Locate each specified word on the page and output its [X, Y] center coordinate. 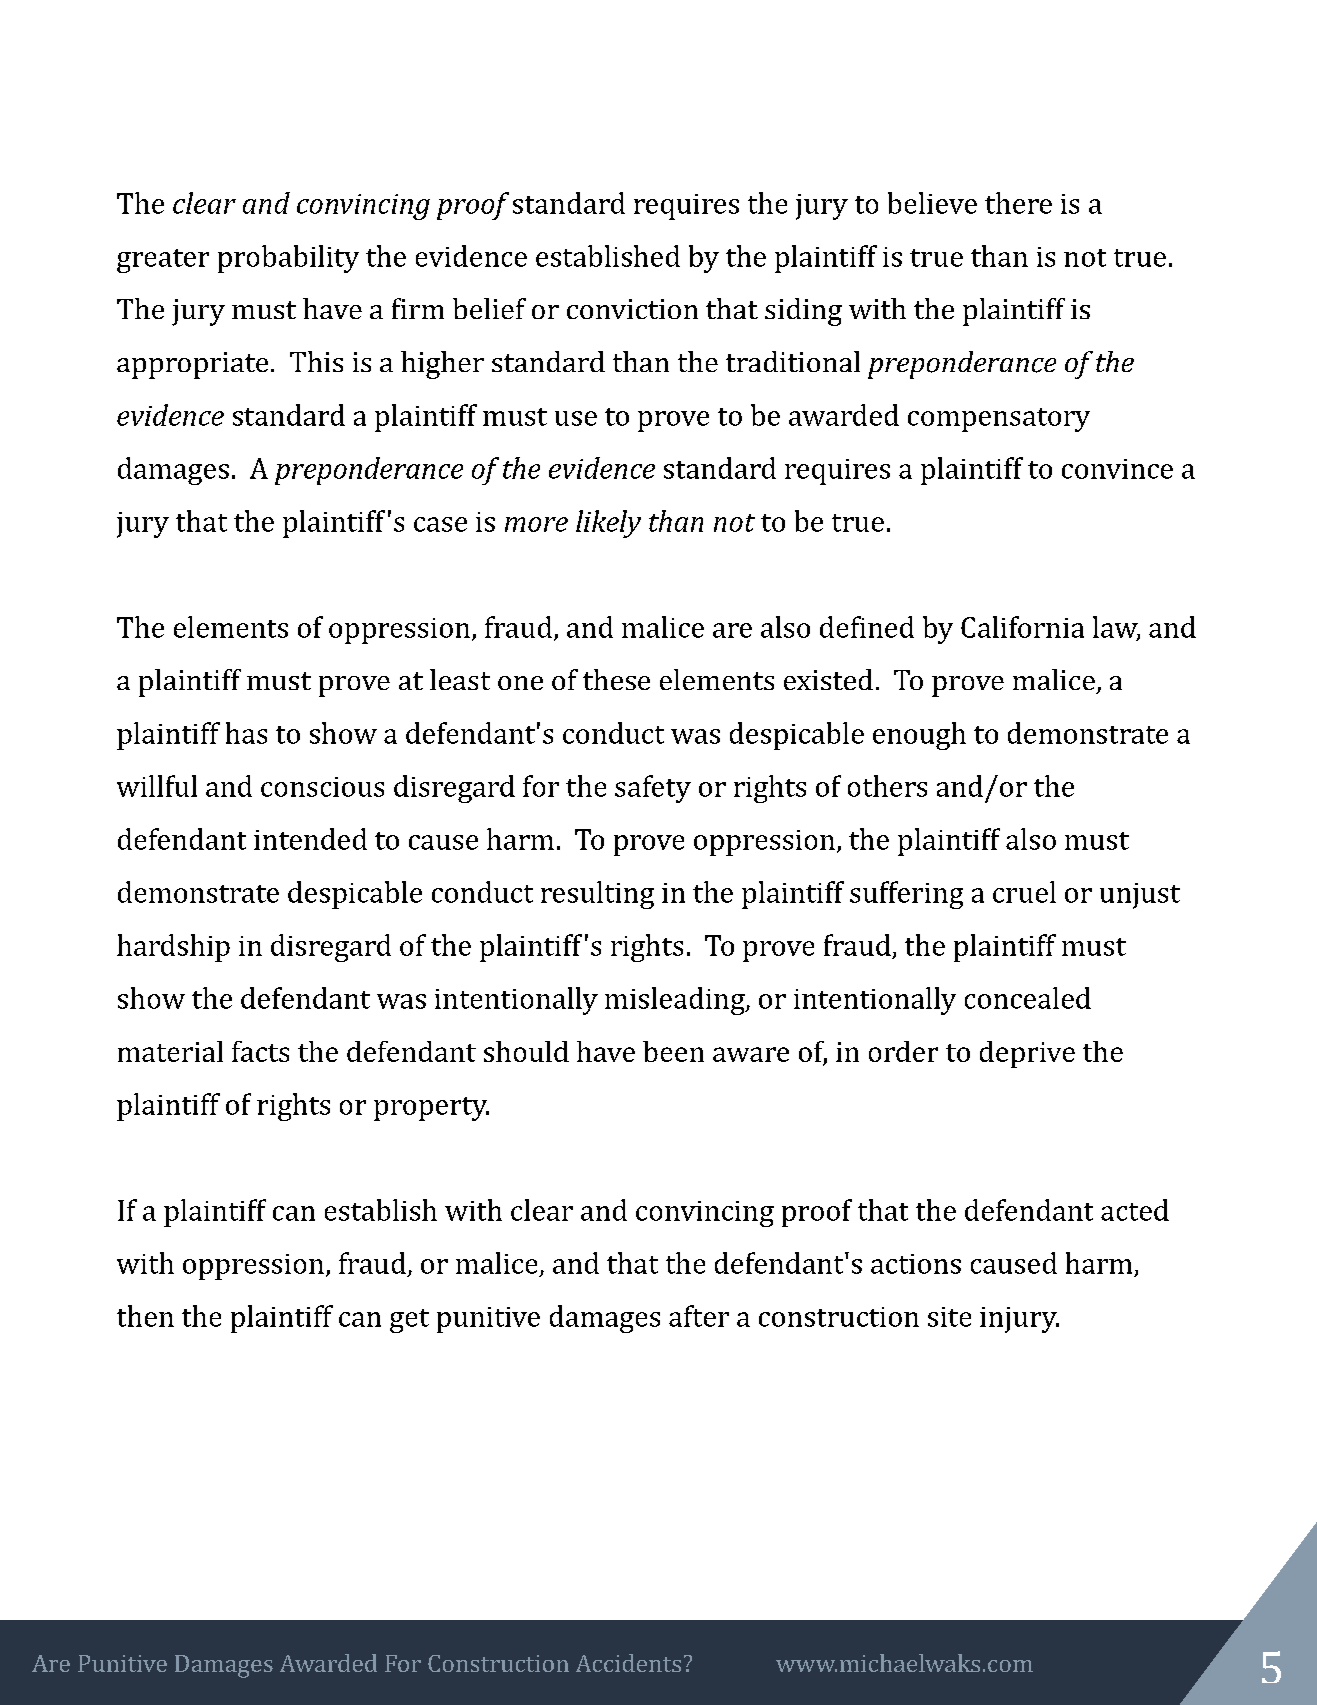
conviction [632, 309]
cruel [1024, 892]
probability [288, 259]
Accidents [628, 1663]
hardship [173, 948]
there [1018, 203]
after [699, 1316]
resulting [597, 895]
